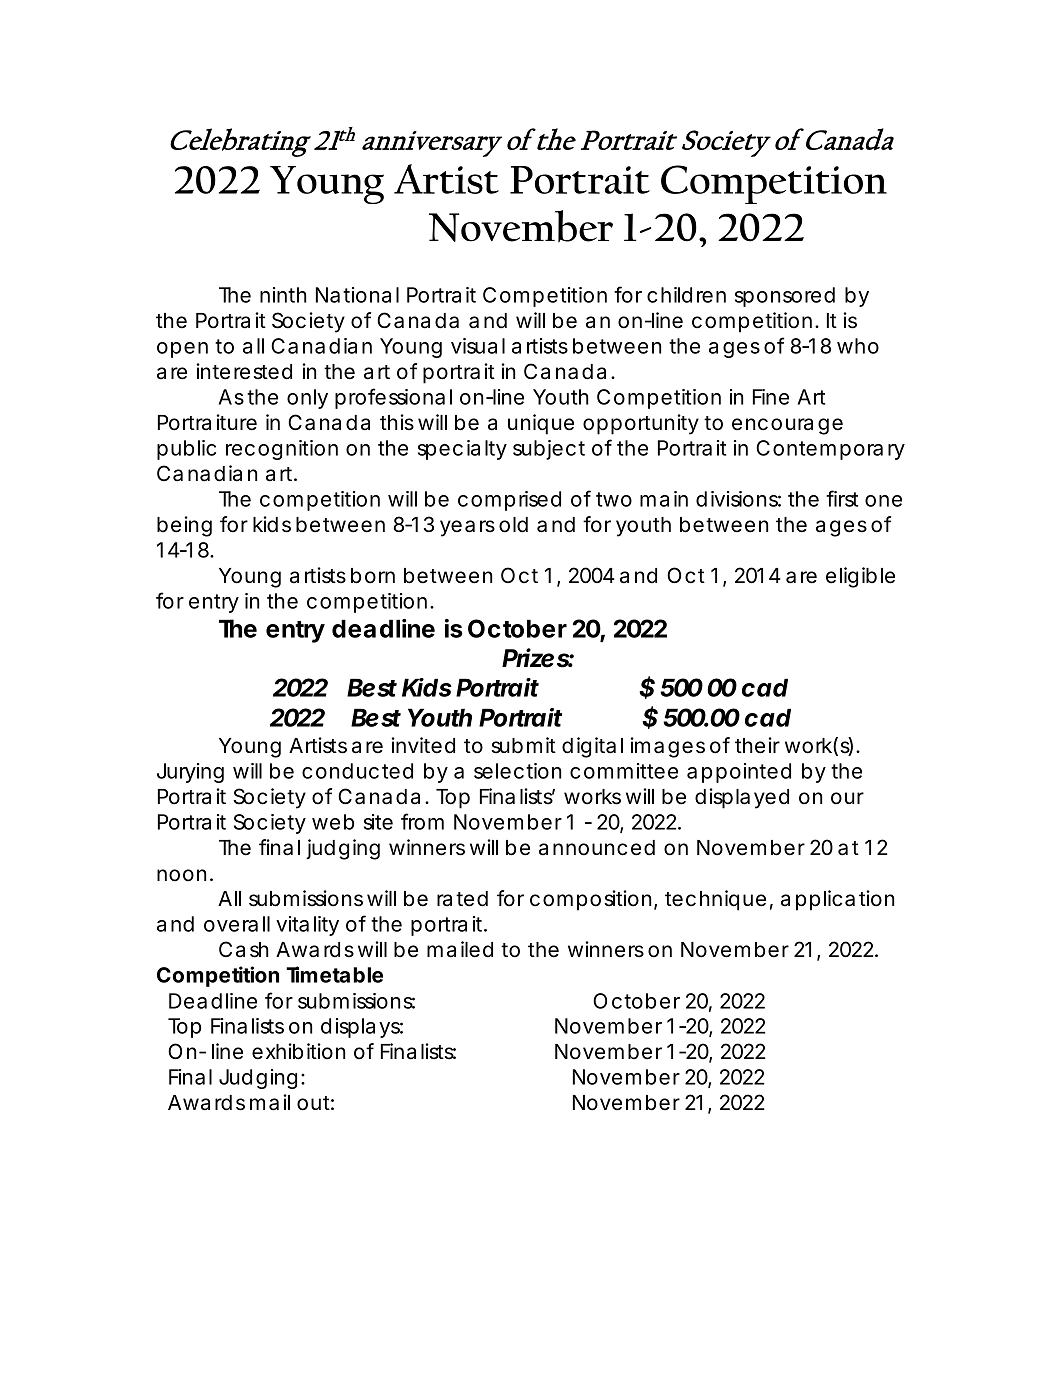 The height and width of the screenshot is (1373, 1061). I want to click on children, so click(686, 295).
